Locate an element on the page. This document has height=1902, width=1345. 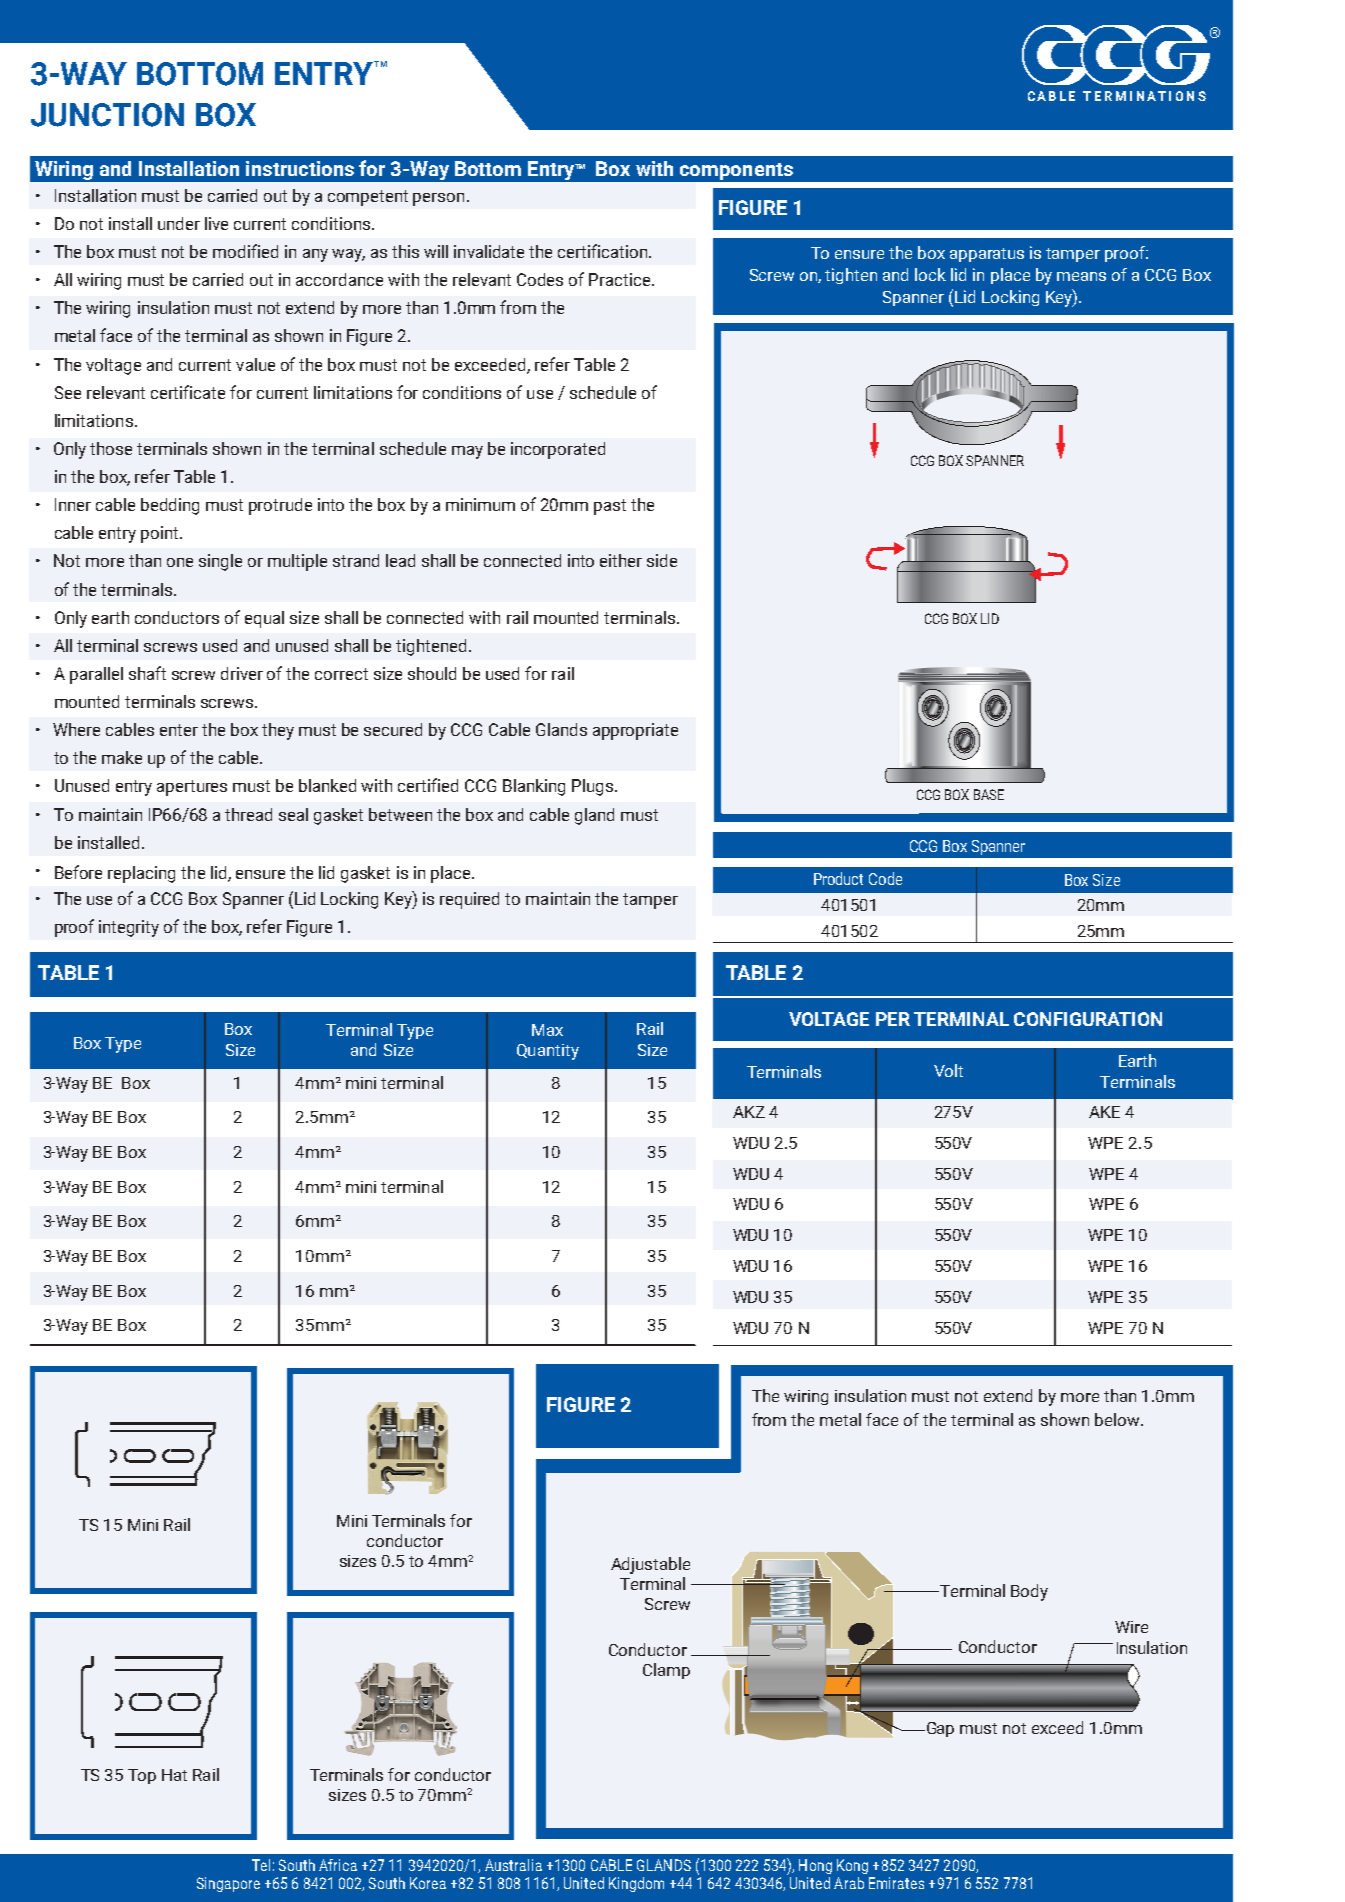
below is located at coordinates (1118, 1419).
